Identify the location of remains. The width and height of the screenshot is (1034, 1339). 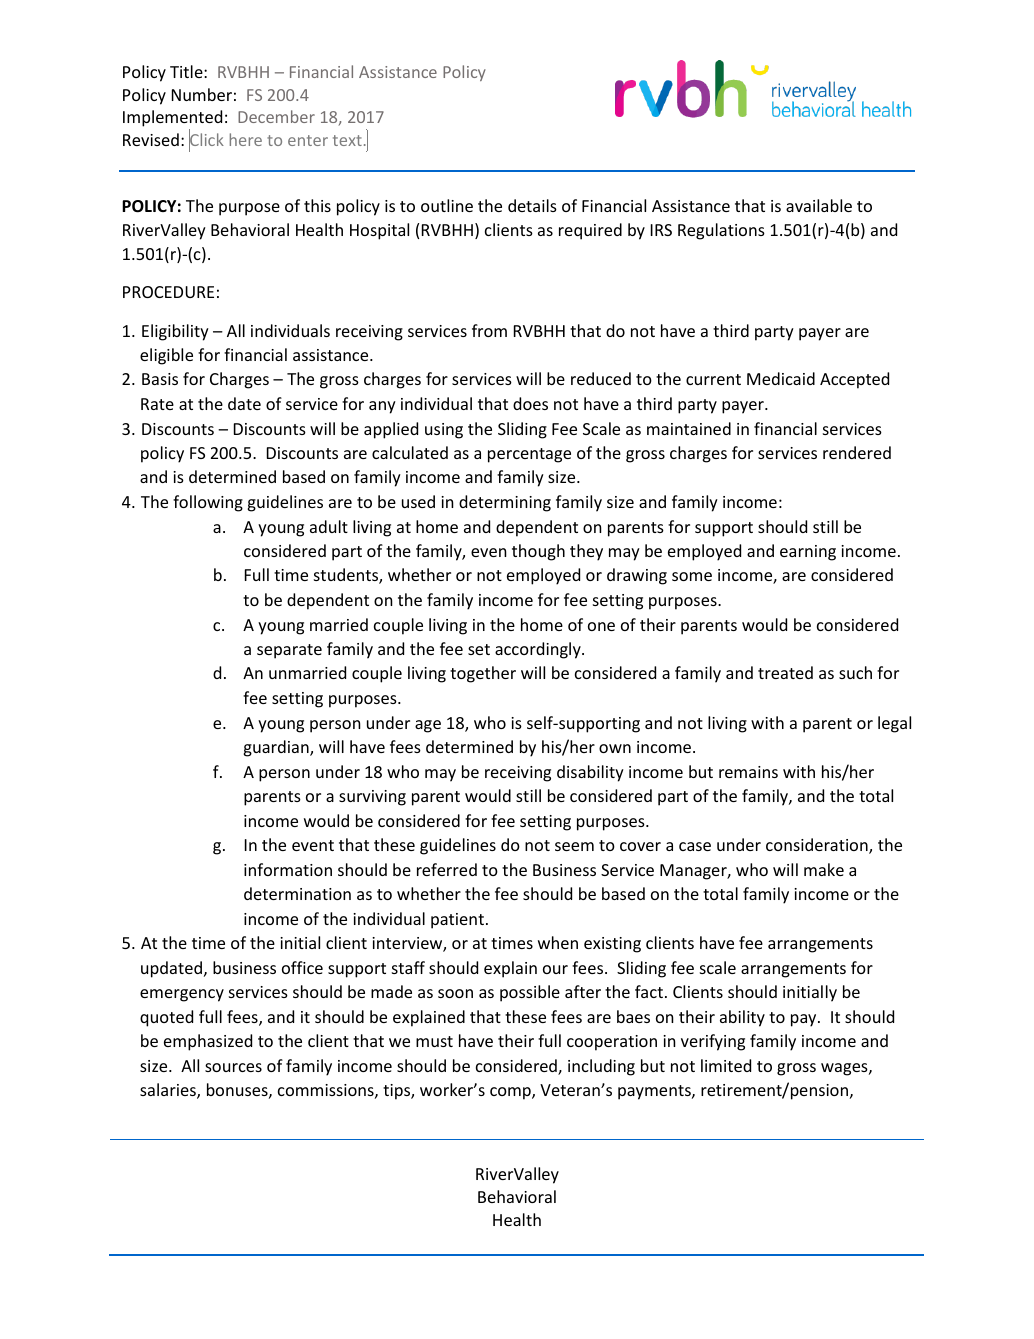
(748, 772).
